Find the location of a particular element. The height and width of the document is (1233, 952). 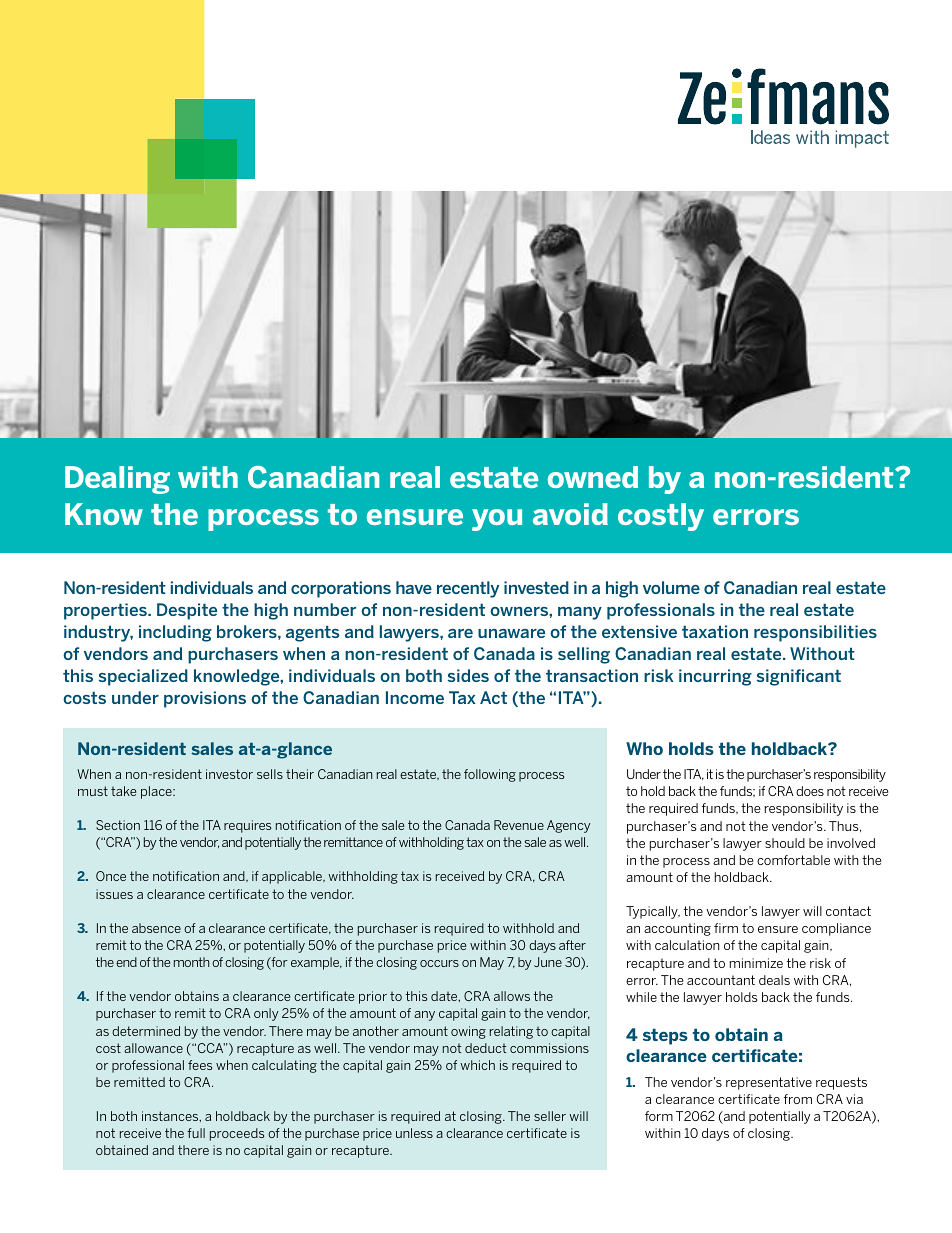

you is located at coordinates (497, 520).
